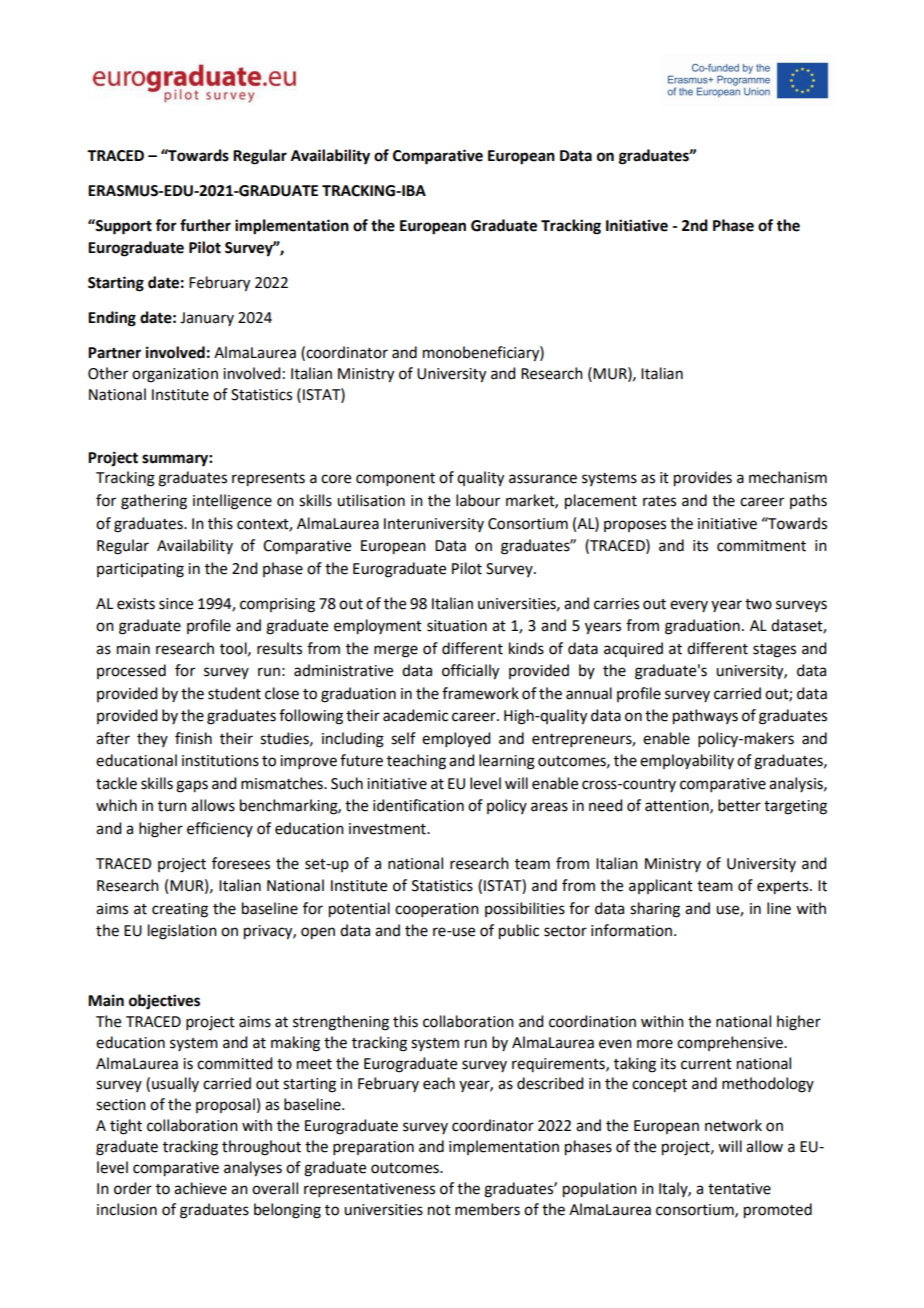 This screenshot has height=1308, width=924. I want to click on not, so click(439, 1210).
